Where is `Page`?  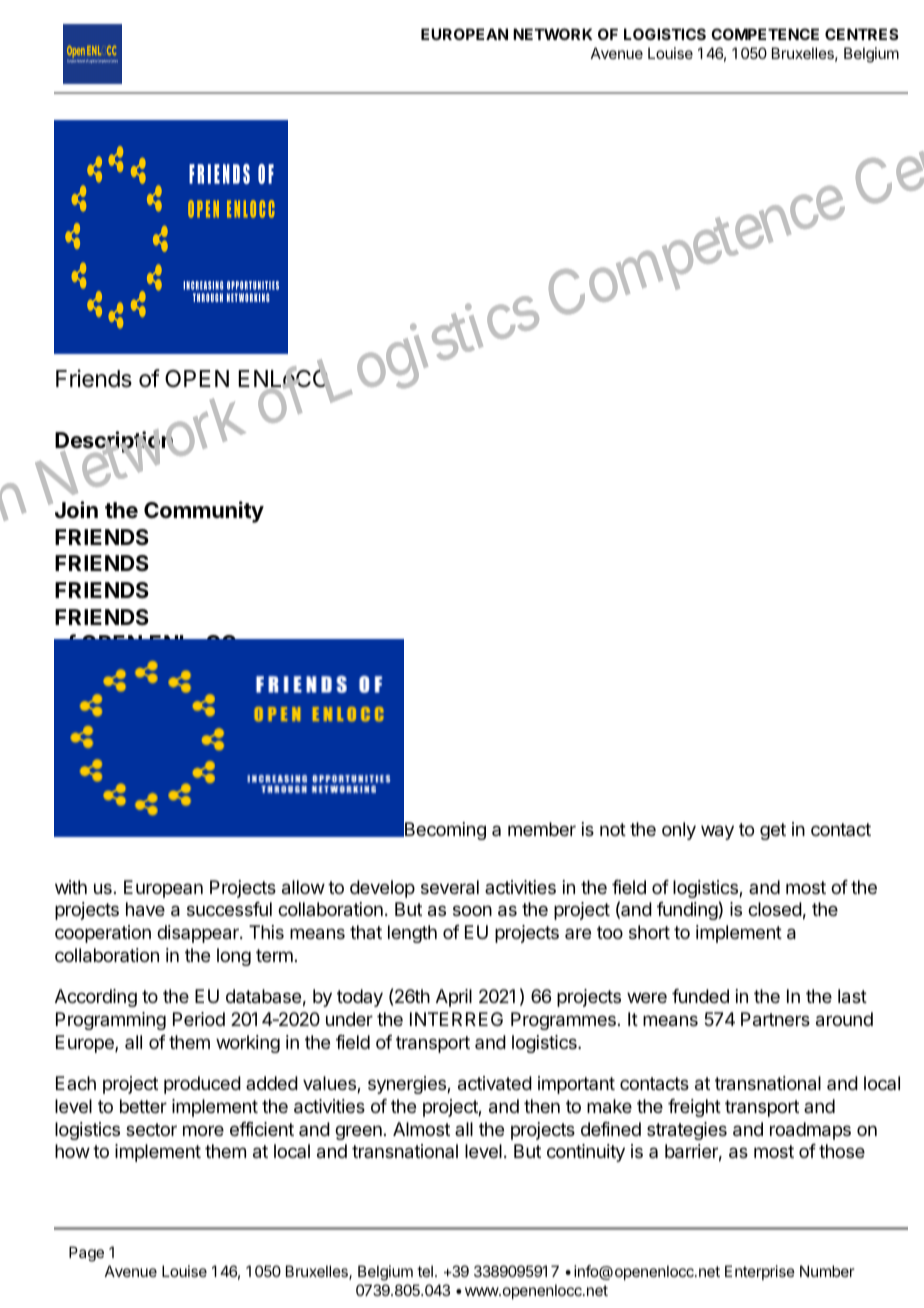 Page is located at coordinates (86, 1254).
